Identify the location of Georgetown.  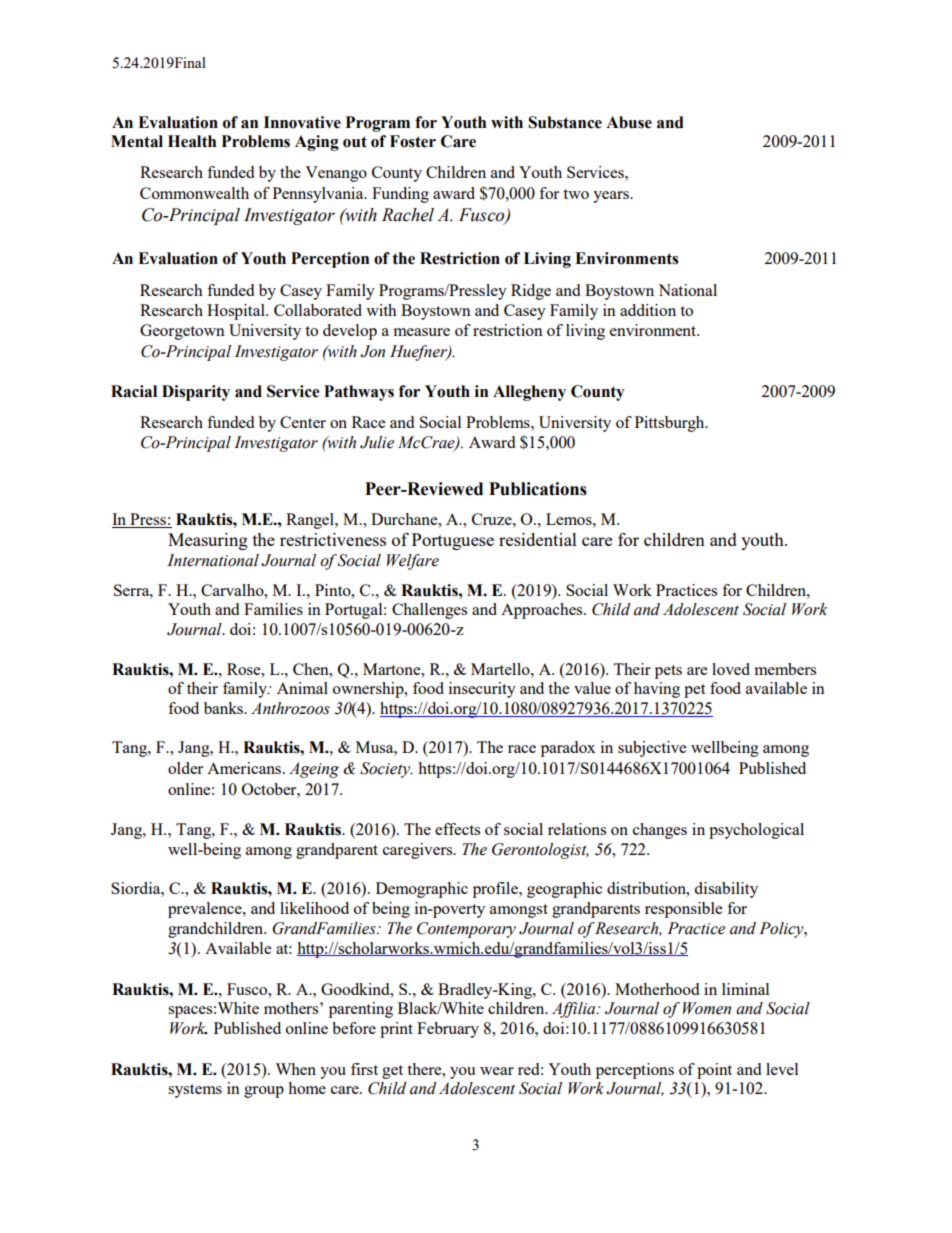
(182, 332).
